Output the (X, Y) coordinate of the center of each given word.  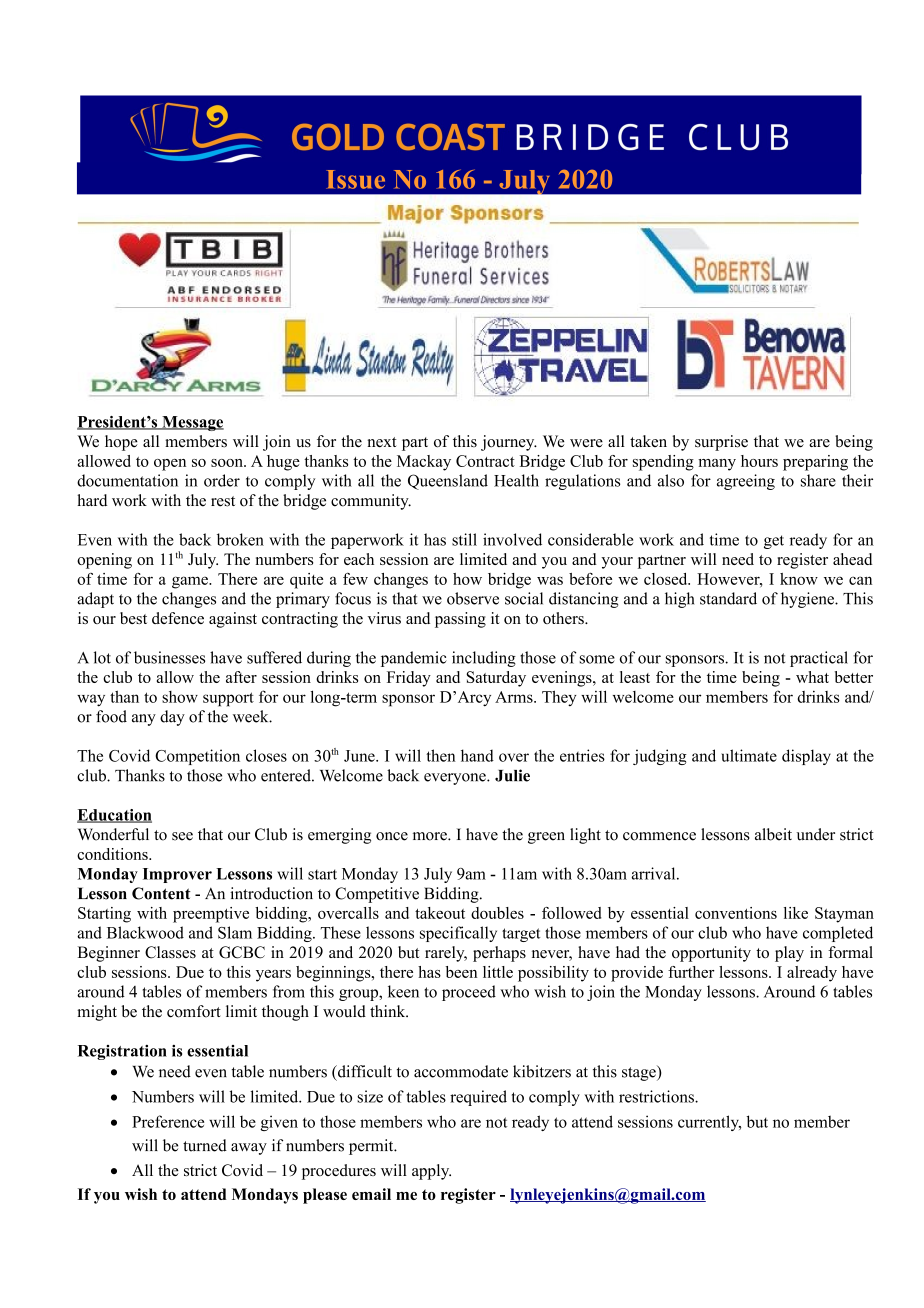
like (796, 913)
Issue (355, 179)
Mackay (424, 463)
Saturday (496, 679)
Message (192, 423)
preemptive (211, 915)
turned (205, 1145)
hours (759, 461)
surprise (721, 443)
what (812, 677)
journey (509, 443)
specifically (458, 934)
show (180, 697)
